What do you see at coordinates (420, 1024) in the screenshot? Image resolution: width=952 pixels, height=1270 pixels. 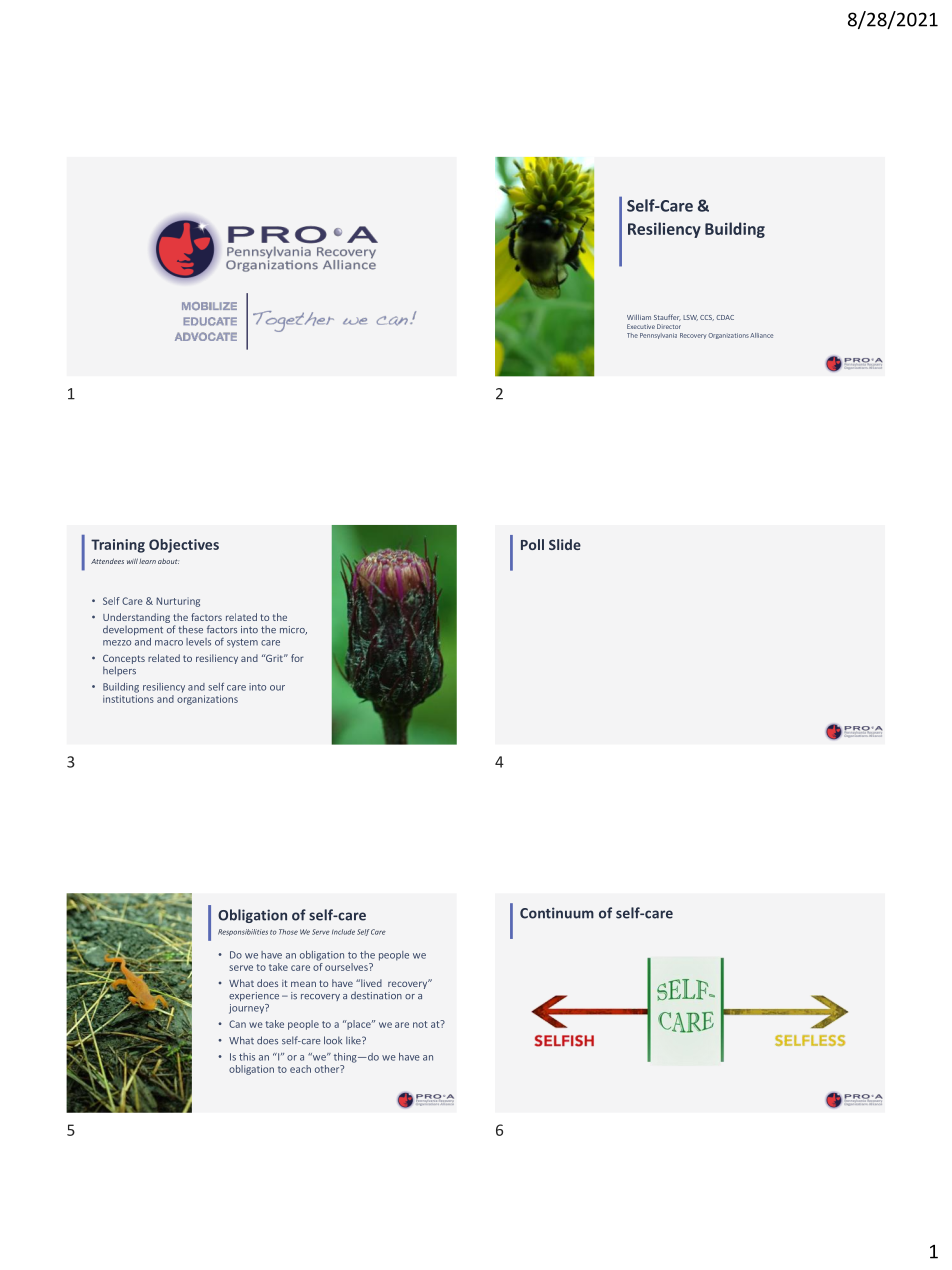 I see `not` at bounding box center [420, 1024].
